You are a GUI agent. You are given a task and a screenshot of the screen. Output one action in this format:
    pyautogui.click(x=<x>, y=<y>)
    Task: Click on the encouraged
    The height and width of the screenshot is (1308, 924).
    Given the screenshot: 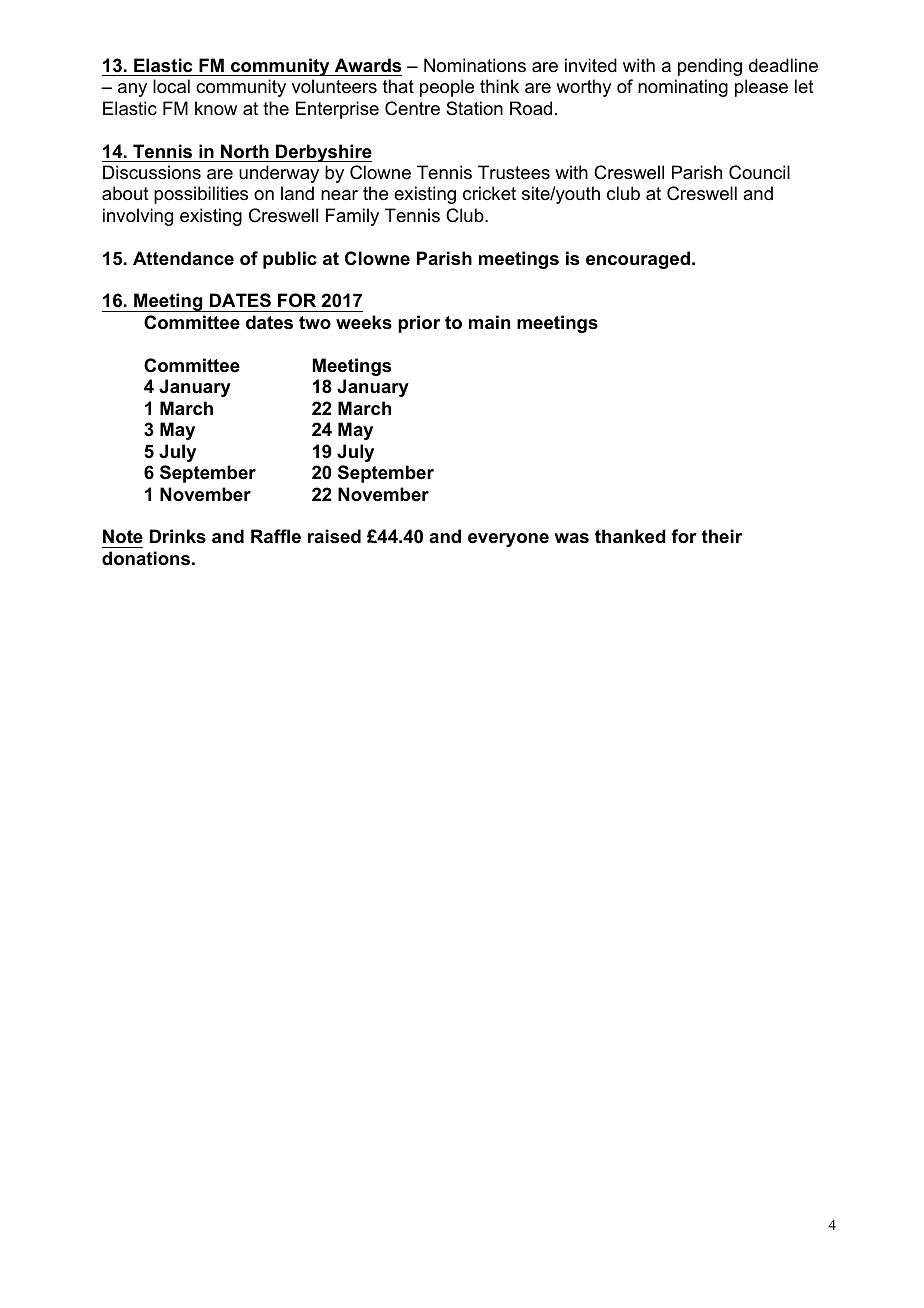 What is the action you would take?
    pyautogui.click(x=638, y=260)
